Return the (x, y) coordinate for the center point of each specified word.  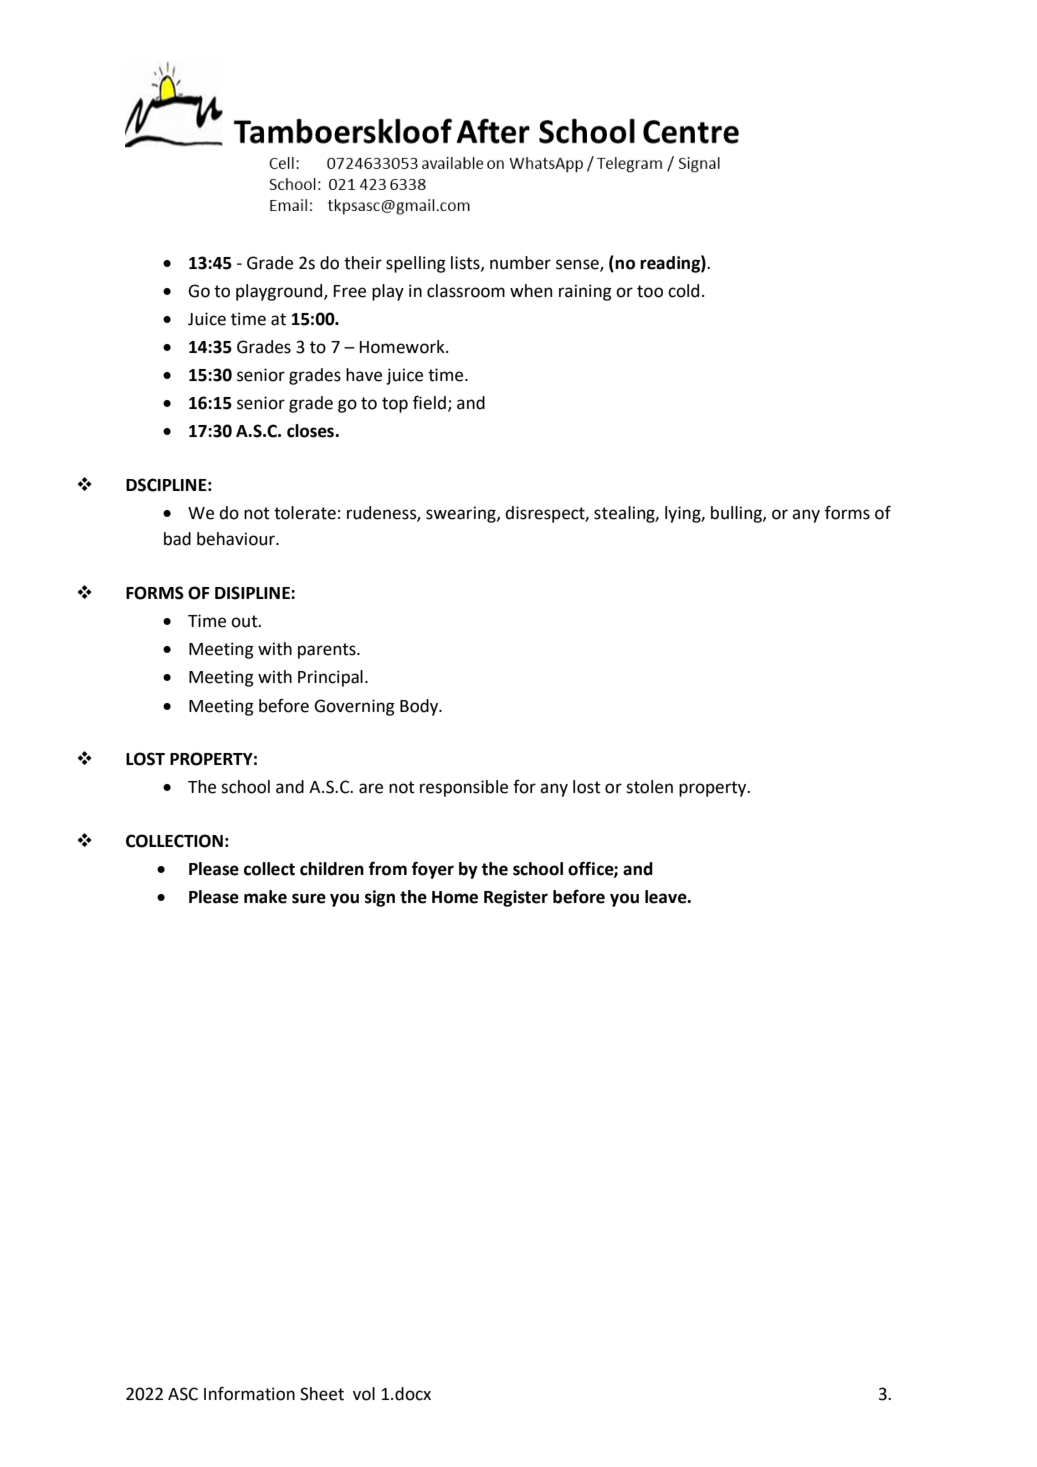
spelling (416, 264)
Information (249, 1393)
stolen (649, 787)
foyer (433, 870)
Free (350, 291)
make (265, 897)
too (650, 291)
